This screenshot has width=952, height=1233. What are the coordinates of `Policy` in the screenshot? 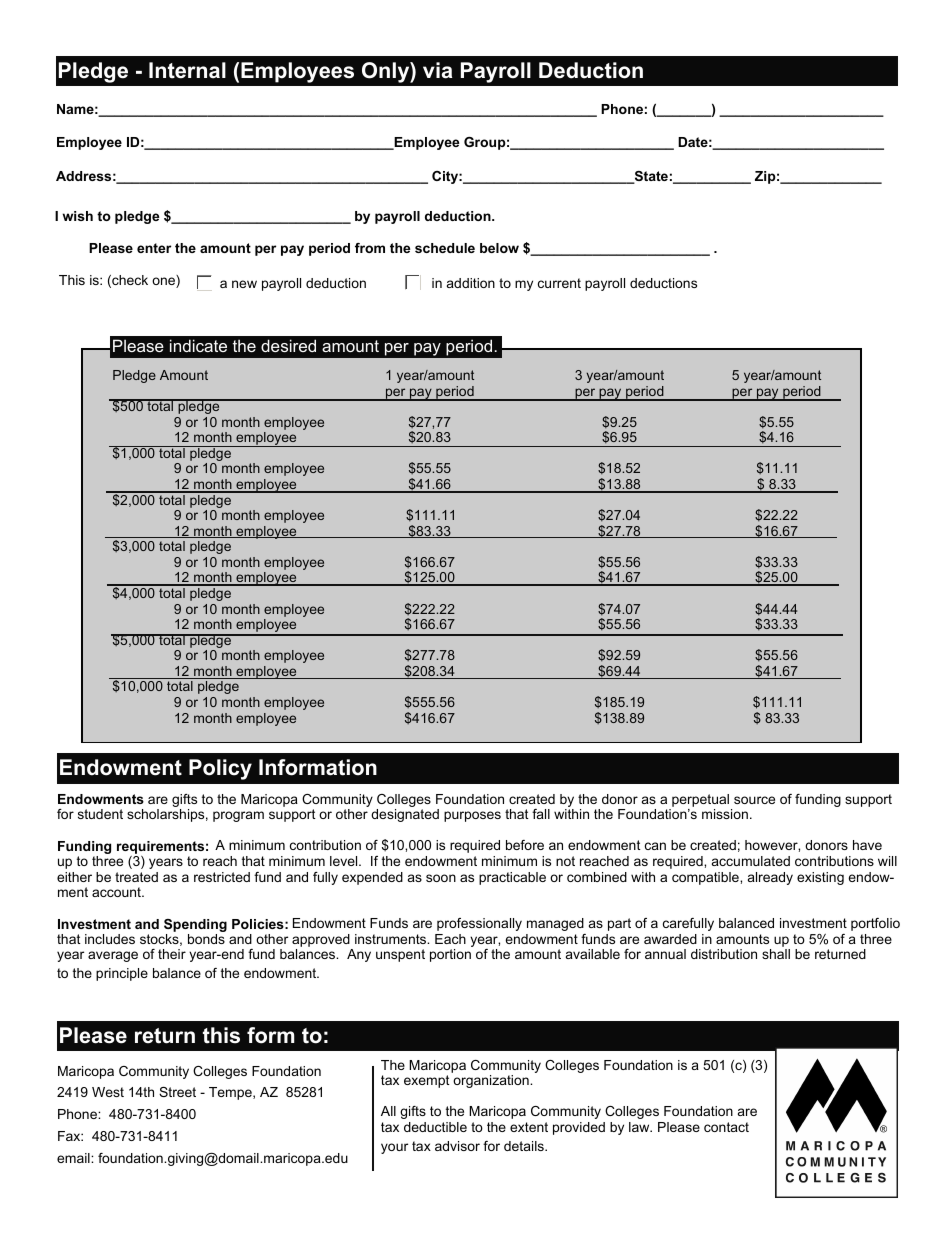 It's located at (220, 769).
